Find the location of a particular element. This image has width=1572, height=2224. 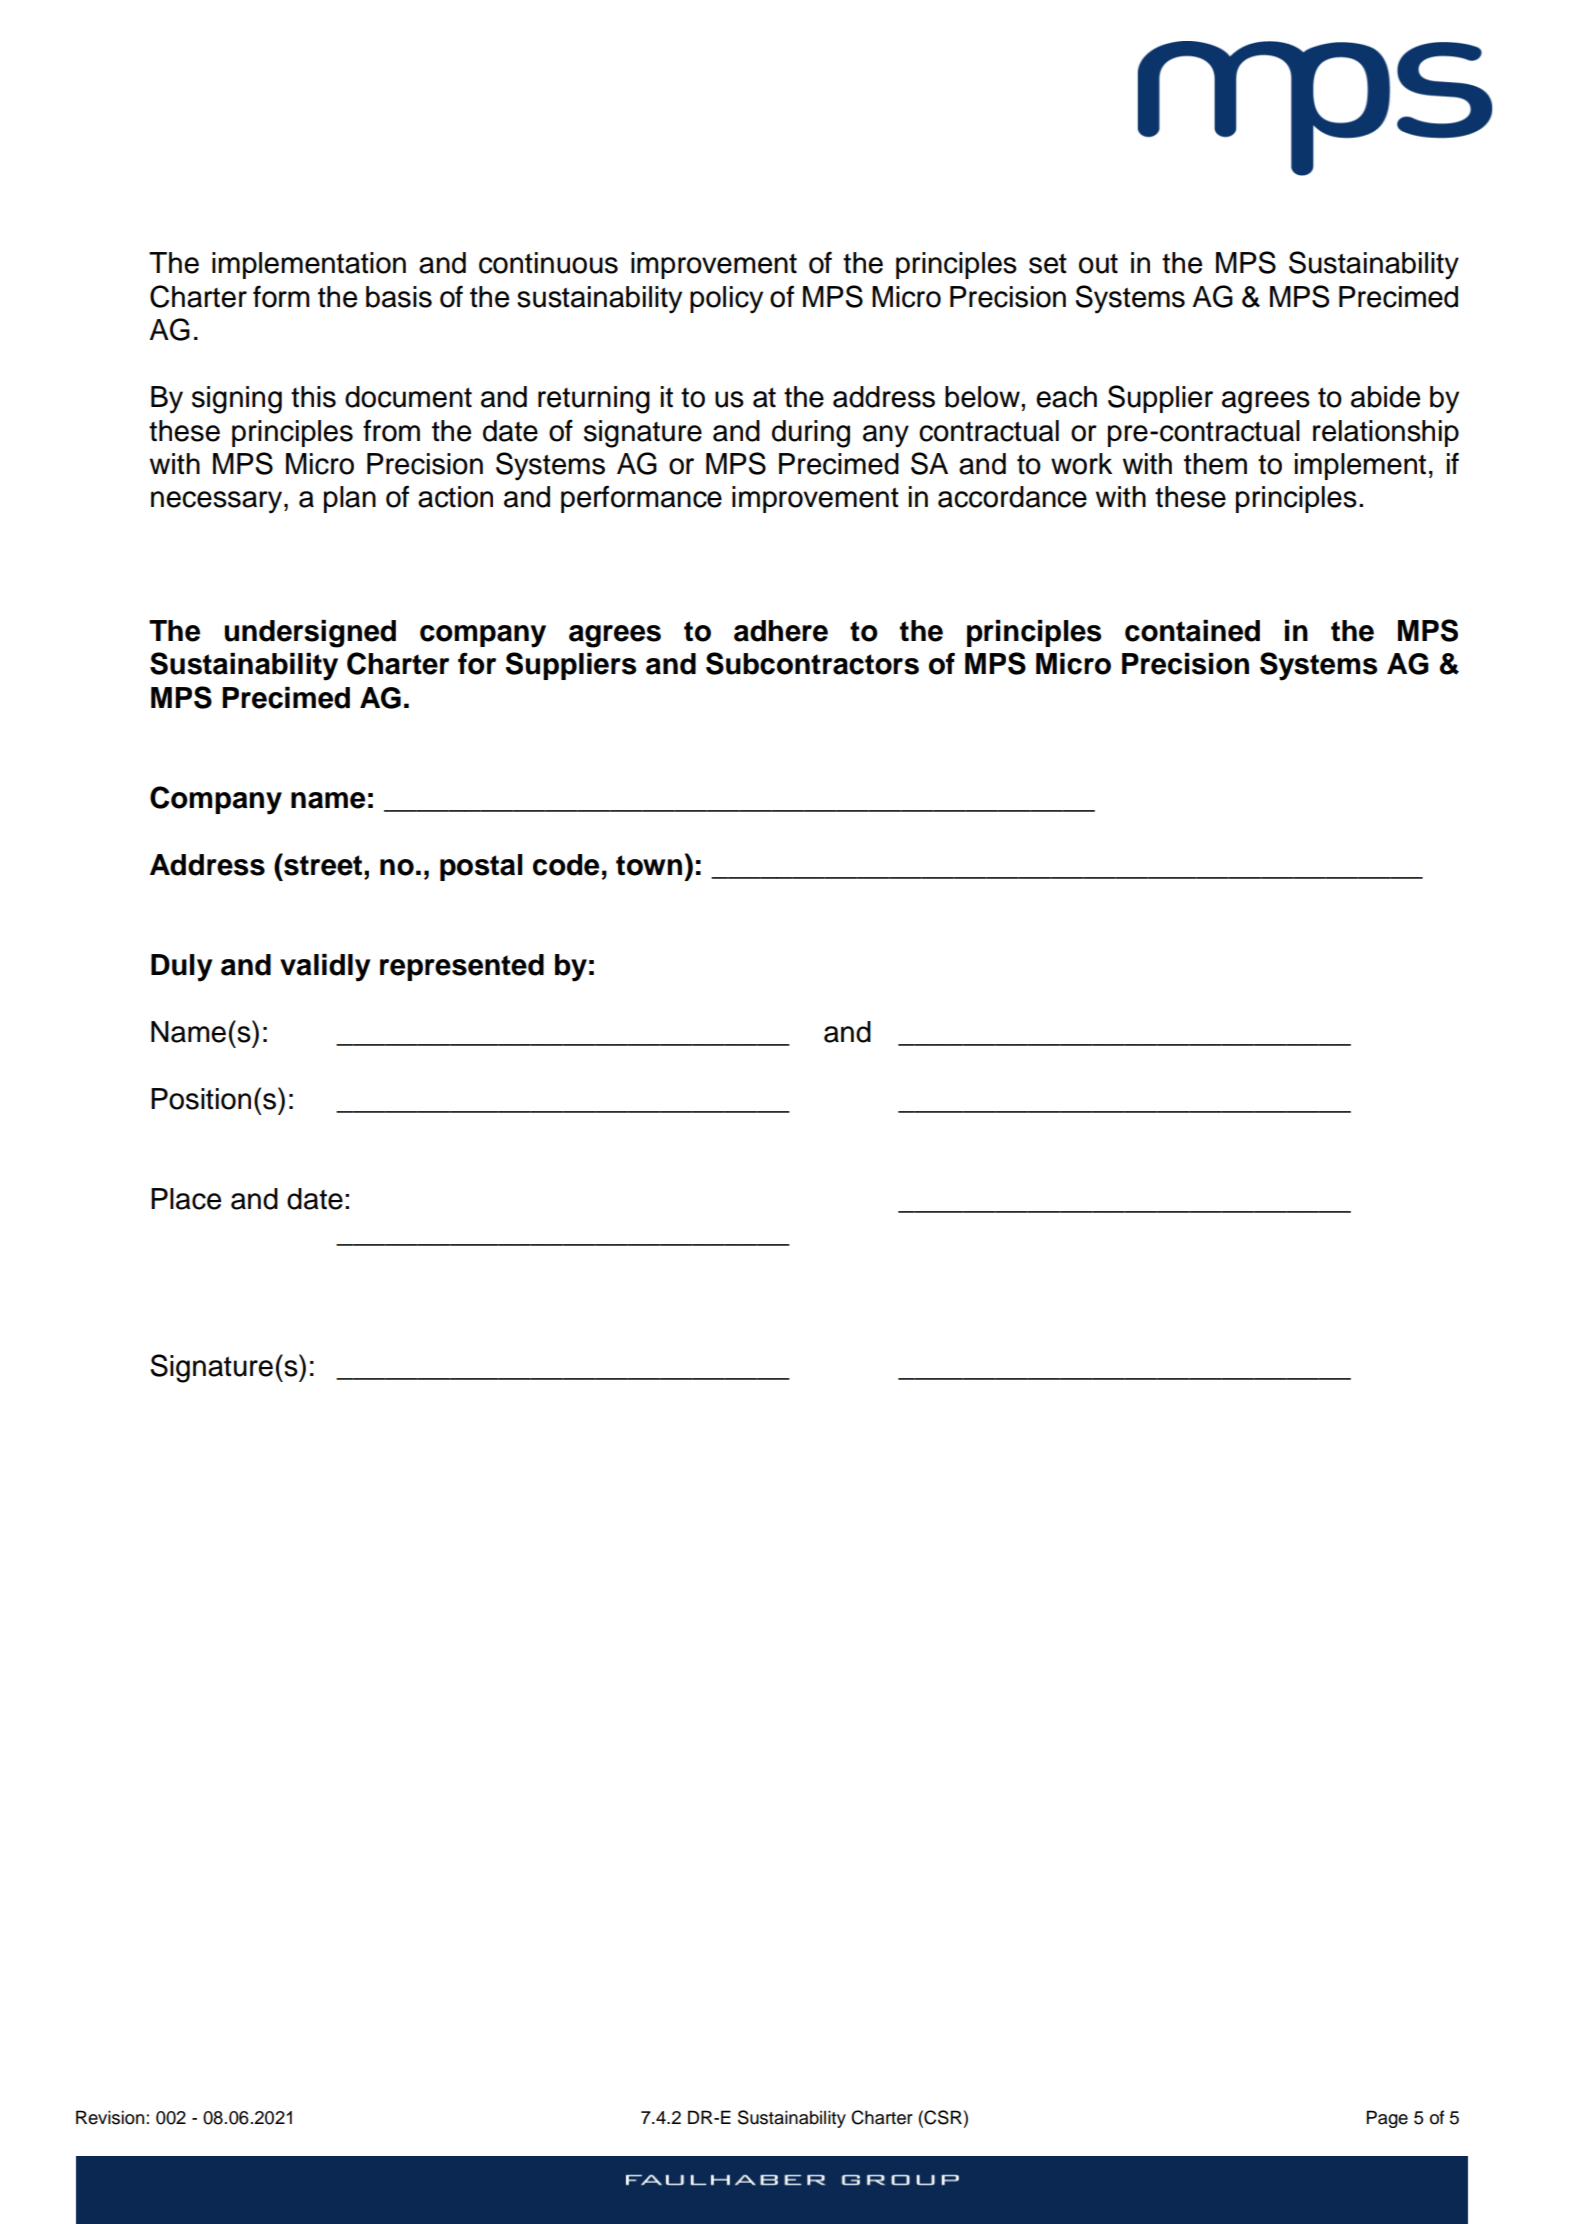

code is located at coordinates (566, 865).
